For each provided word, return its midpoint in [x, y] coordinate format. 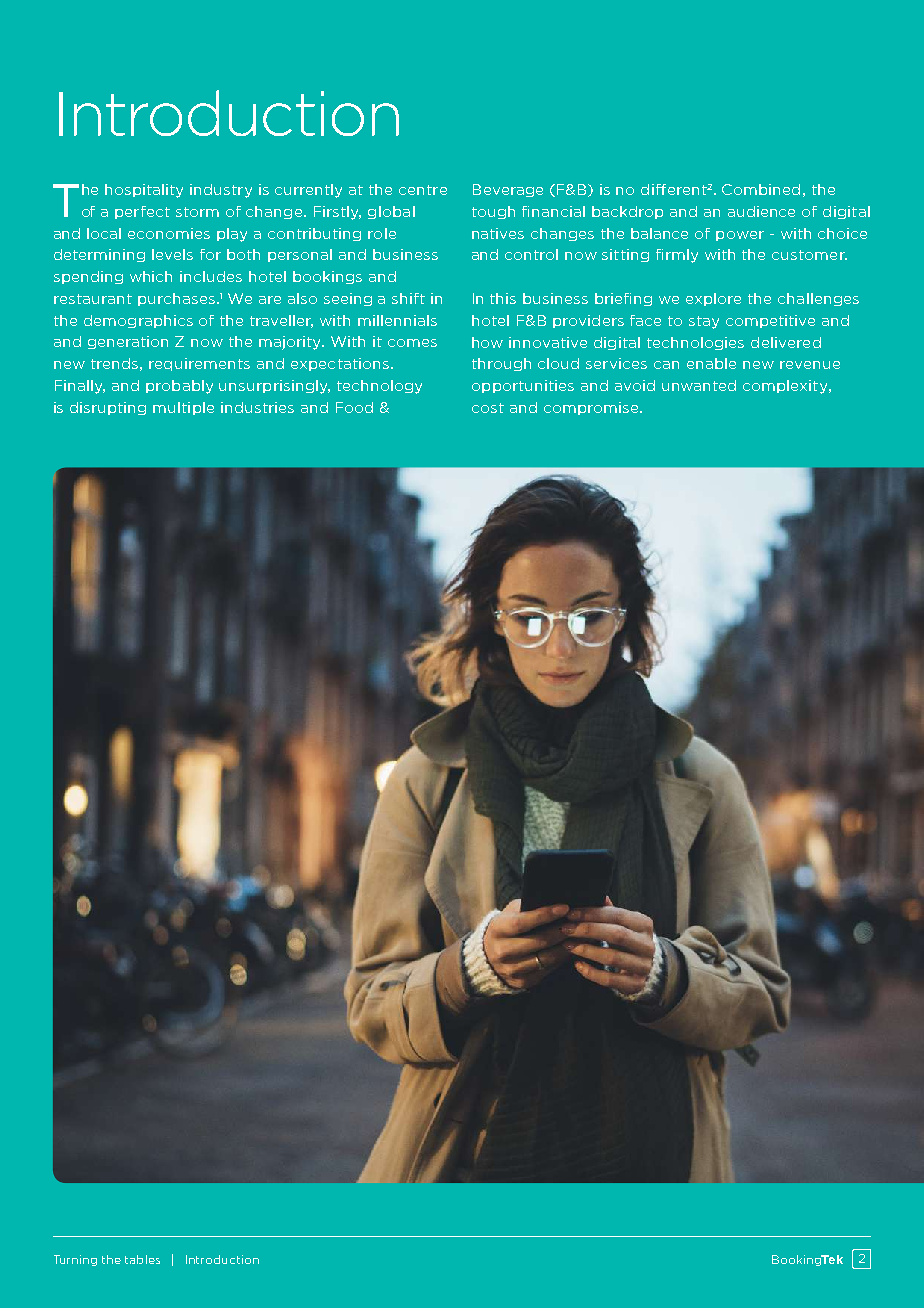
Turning [75, 1260]
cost [488, 408]
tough [493, 212]
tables [142, 1259]
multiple [183, 408]
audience [761, 211]
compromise [592, 408]
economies [169, 233]
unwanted [699, 385]
